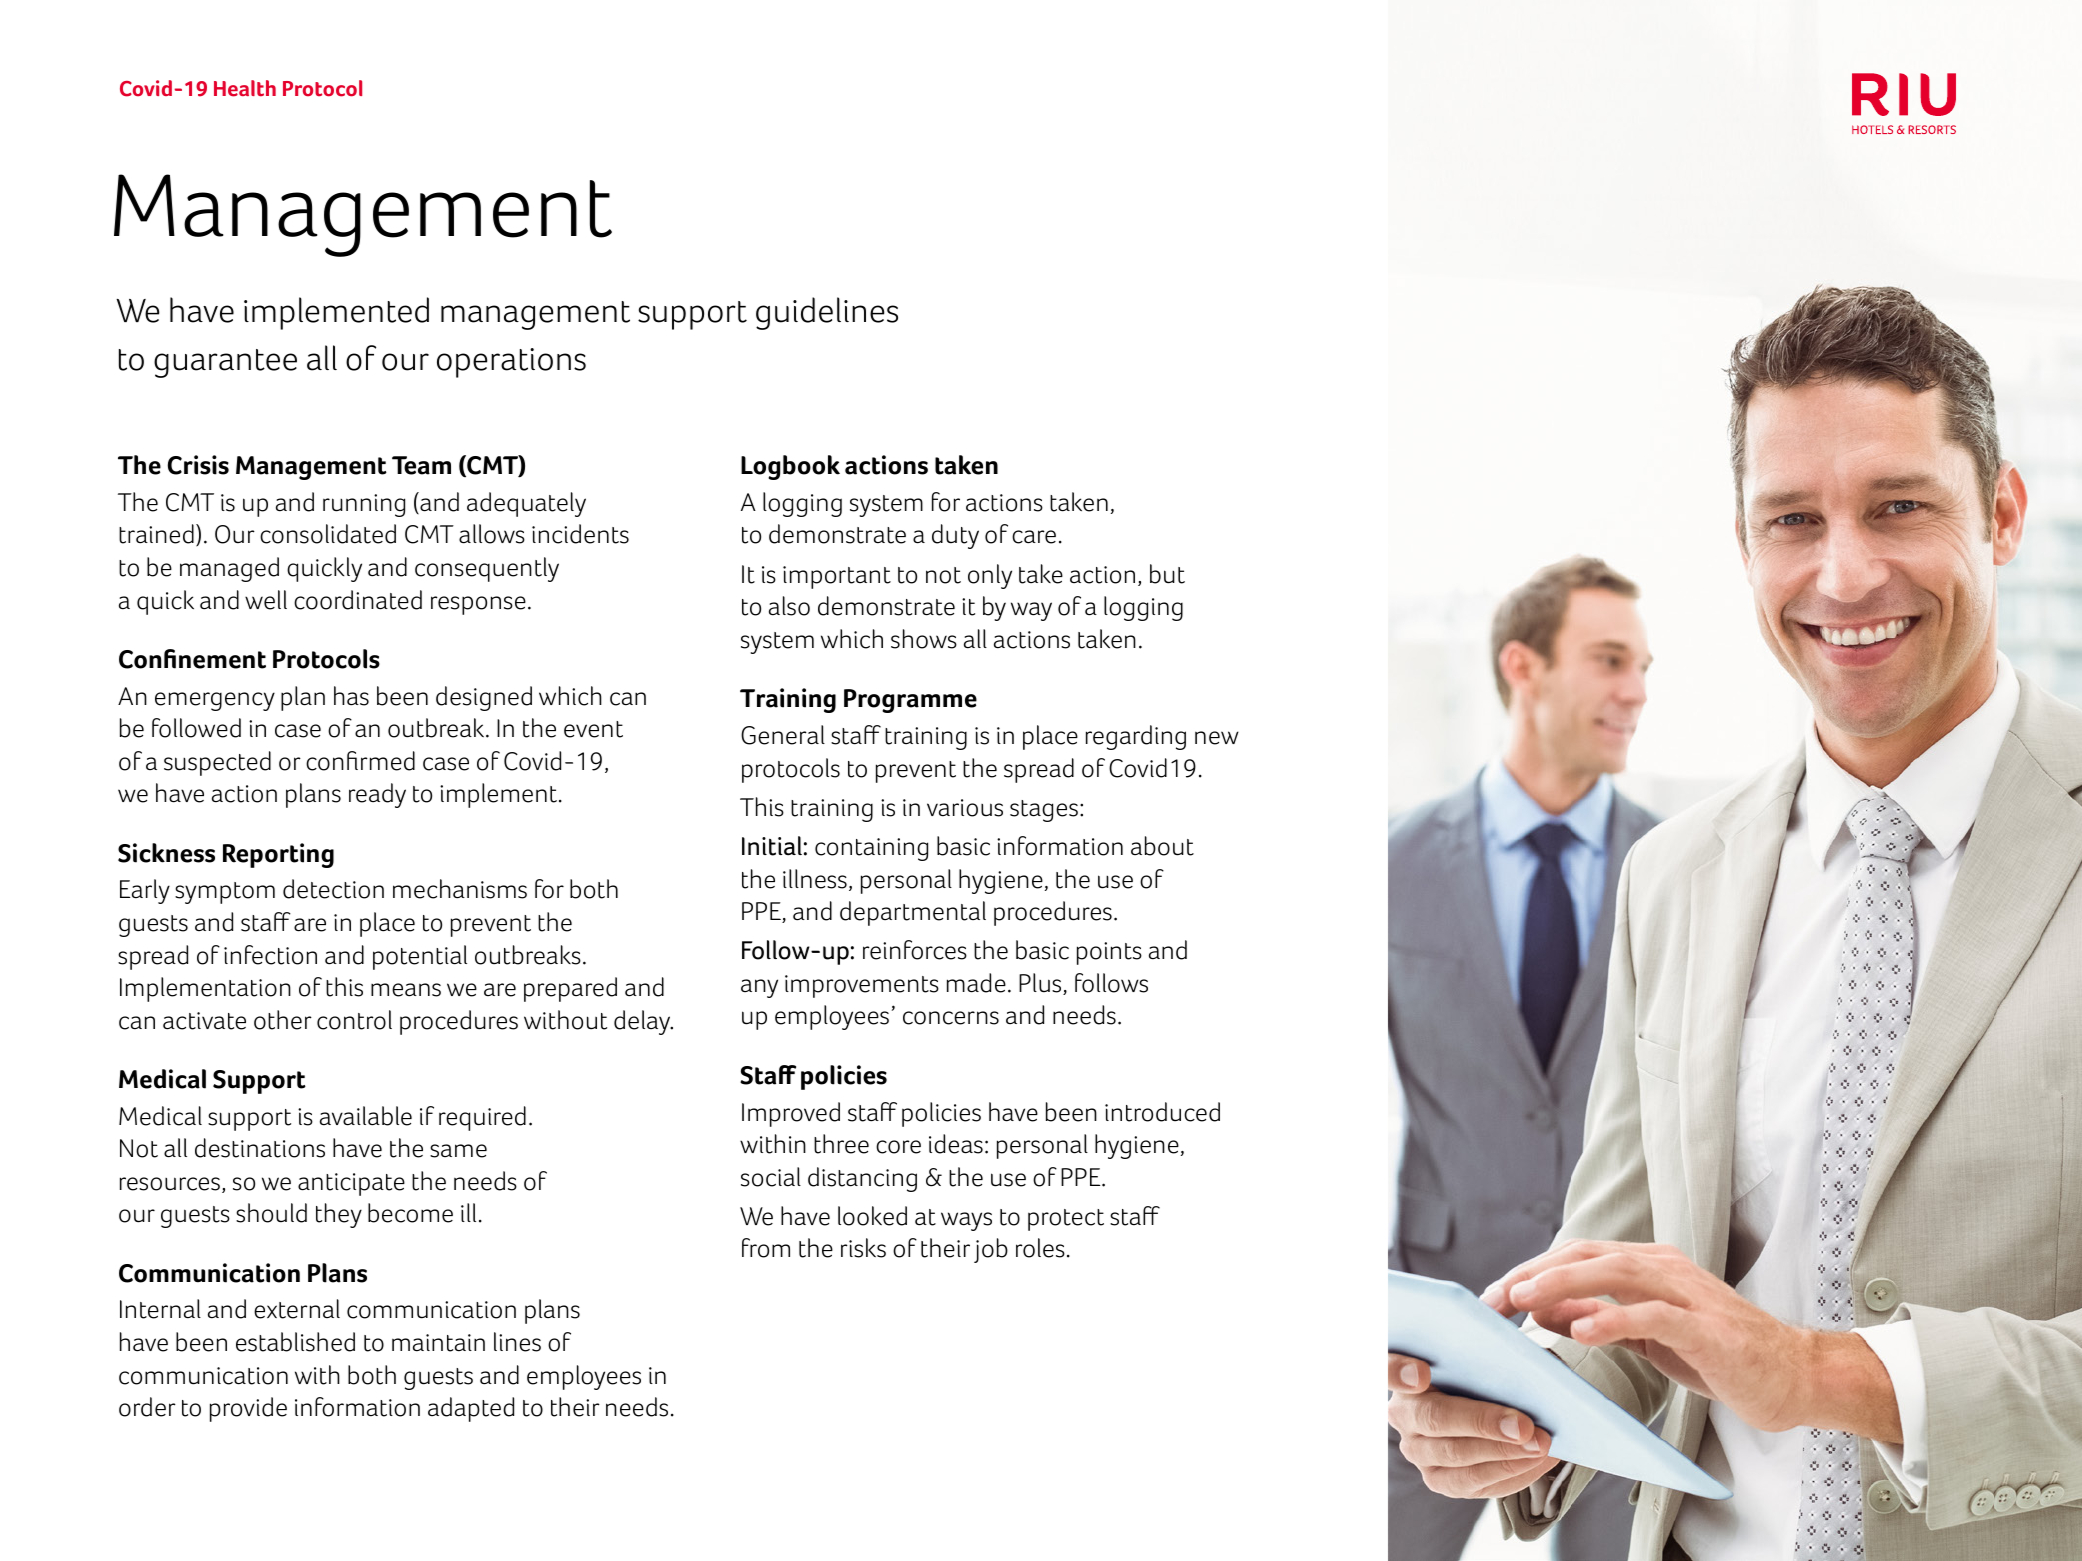 The image size is (2082, 1561). Describe the element at coordinates (245, 88) in the image. I see `Health` at that location.
